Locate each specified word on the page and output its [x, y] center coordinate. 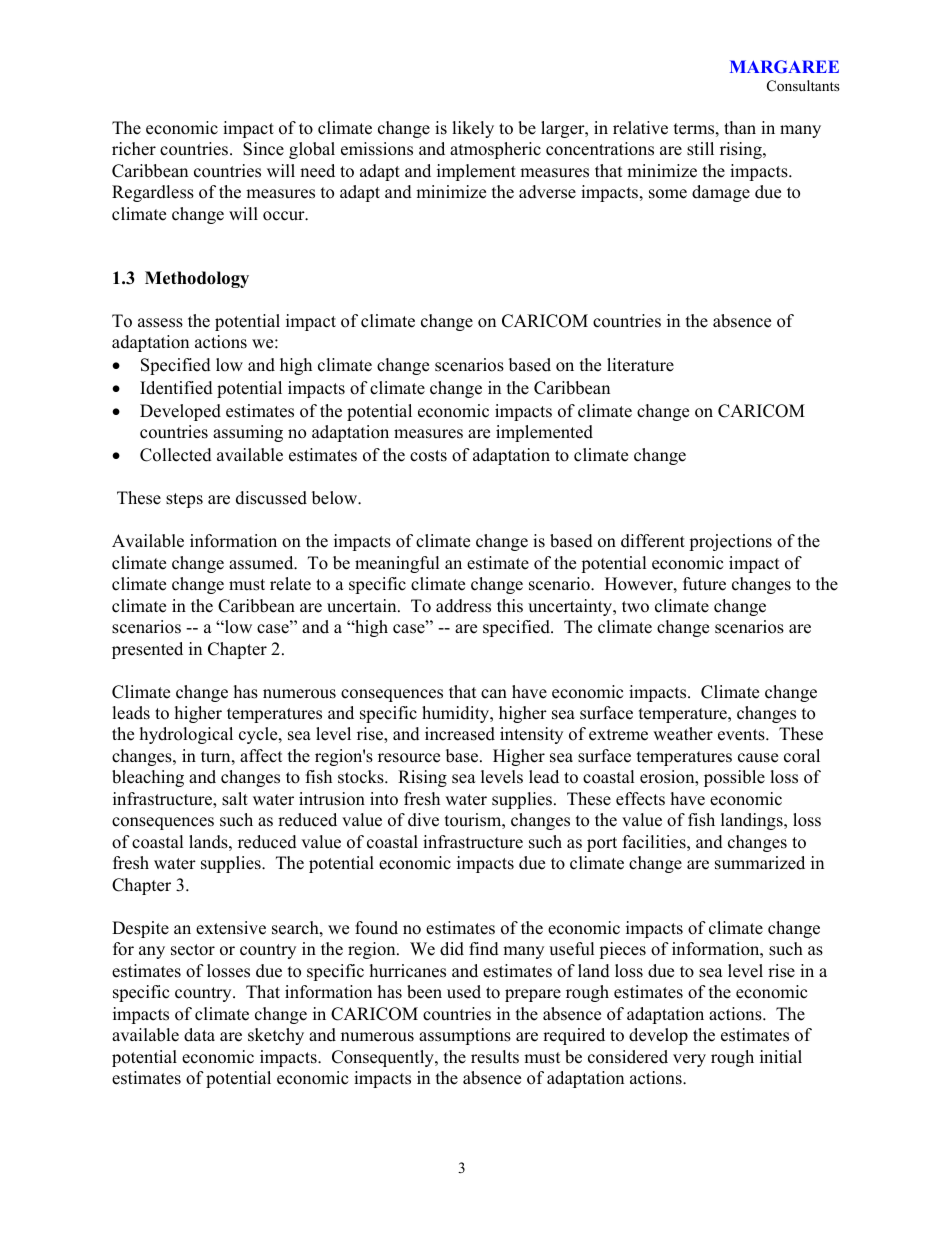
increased [460, 734]
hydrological [186, 735]
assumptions [465, 1036]
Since [263, 149]
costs [428, 456]
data [199, 1035]
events [742, 735]
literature [640, 365]
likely [473, 129]
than [740, 127]
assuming [248, 433]
